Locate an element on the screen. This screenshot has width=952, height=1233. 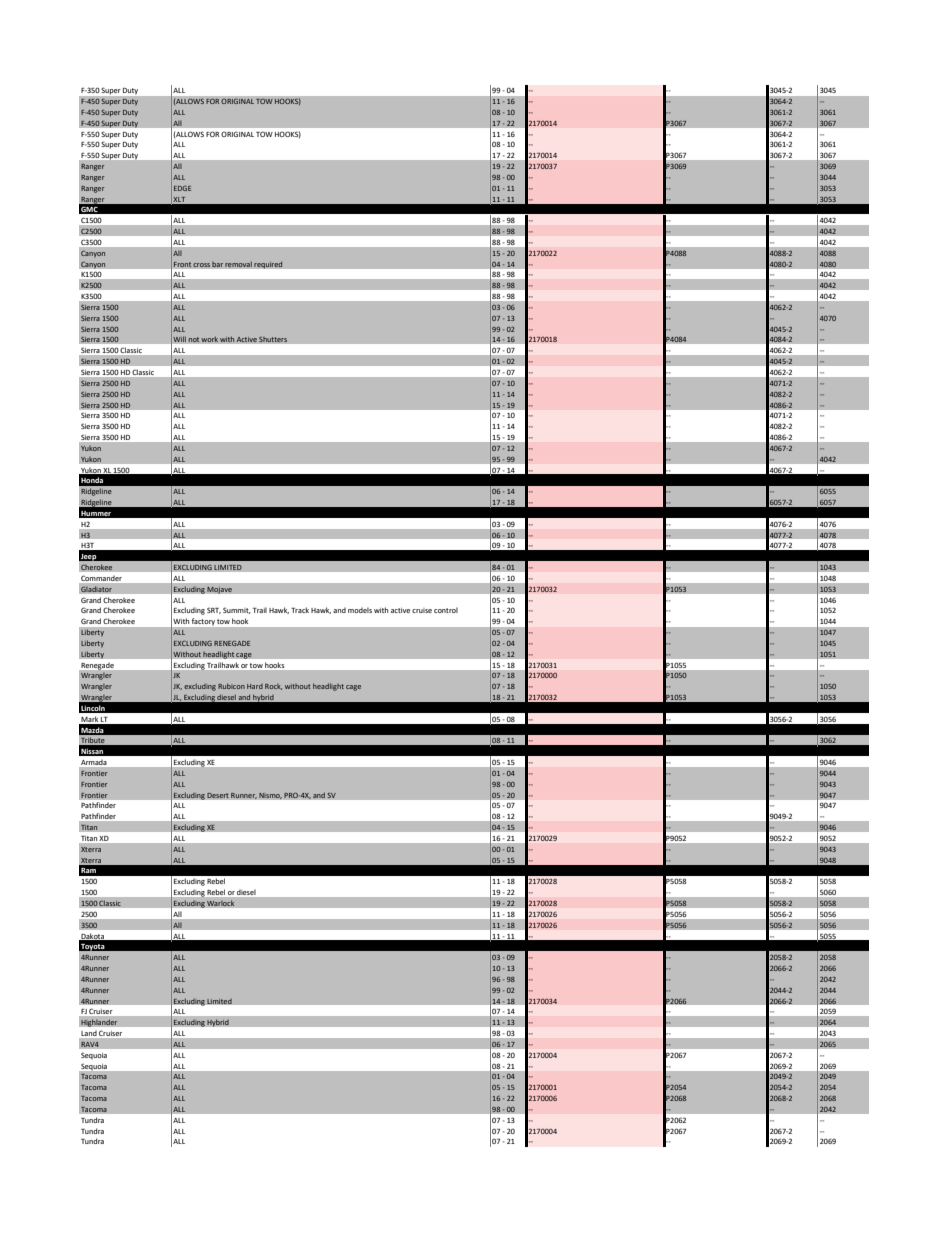
Desert is located at coordinates (218, 795).
